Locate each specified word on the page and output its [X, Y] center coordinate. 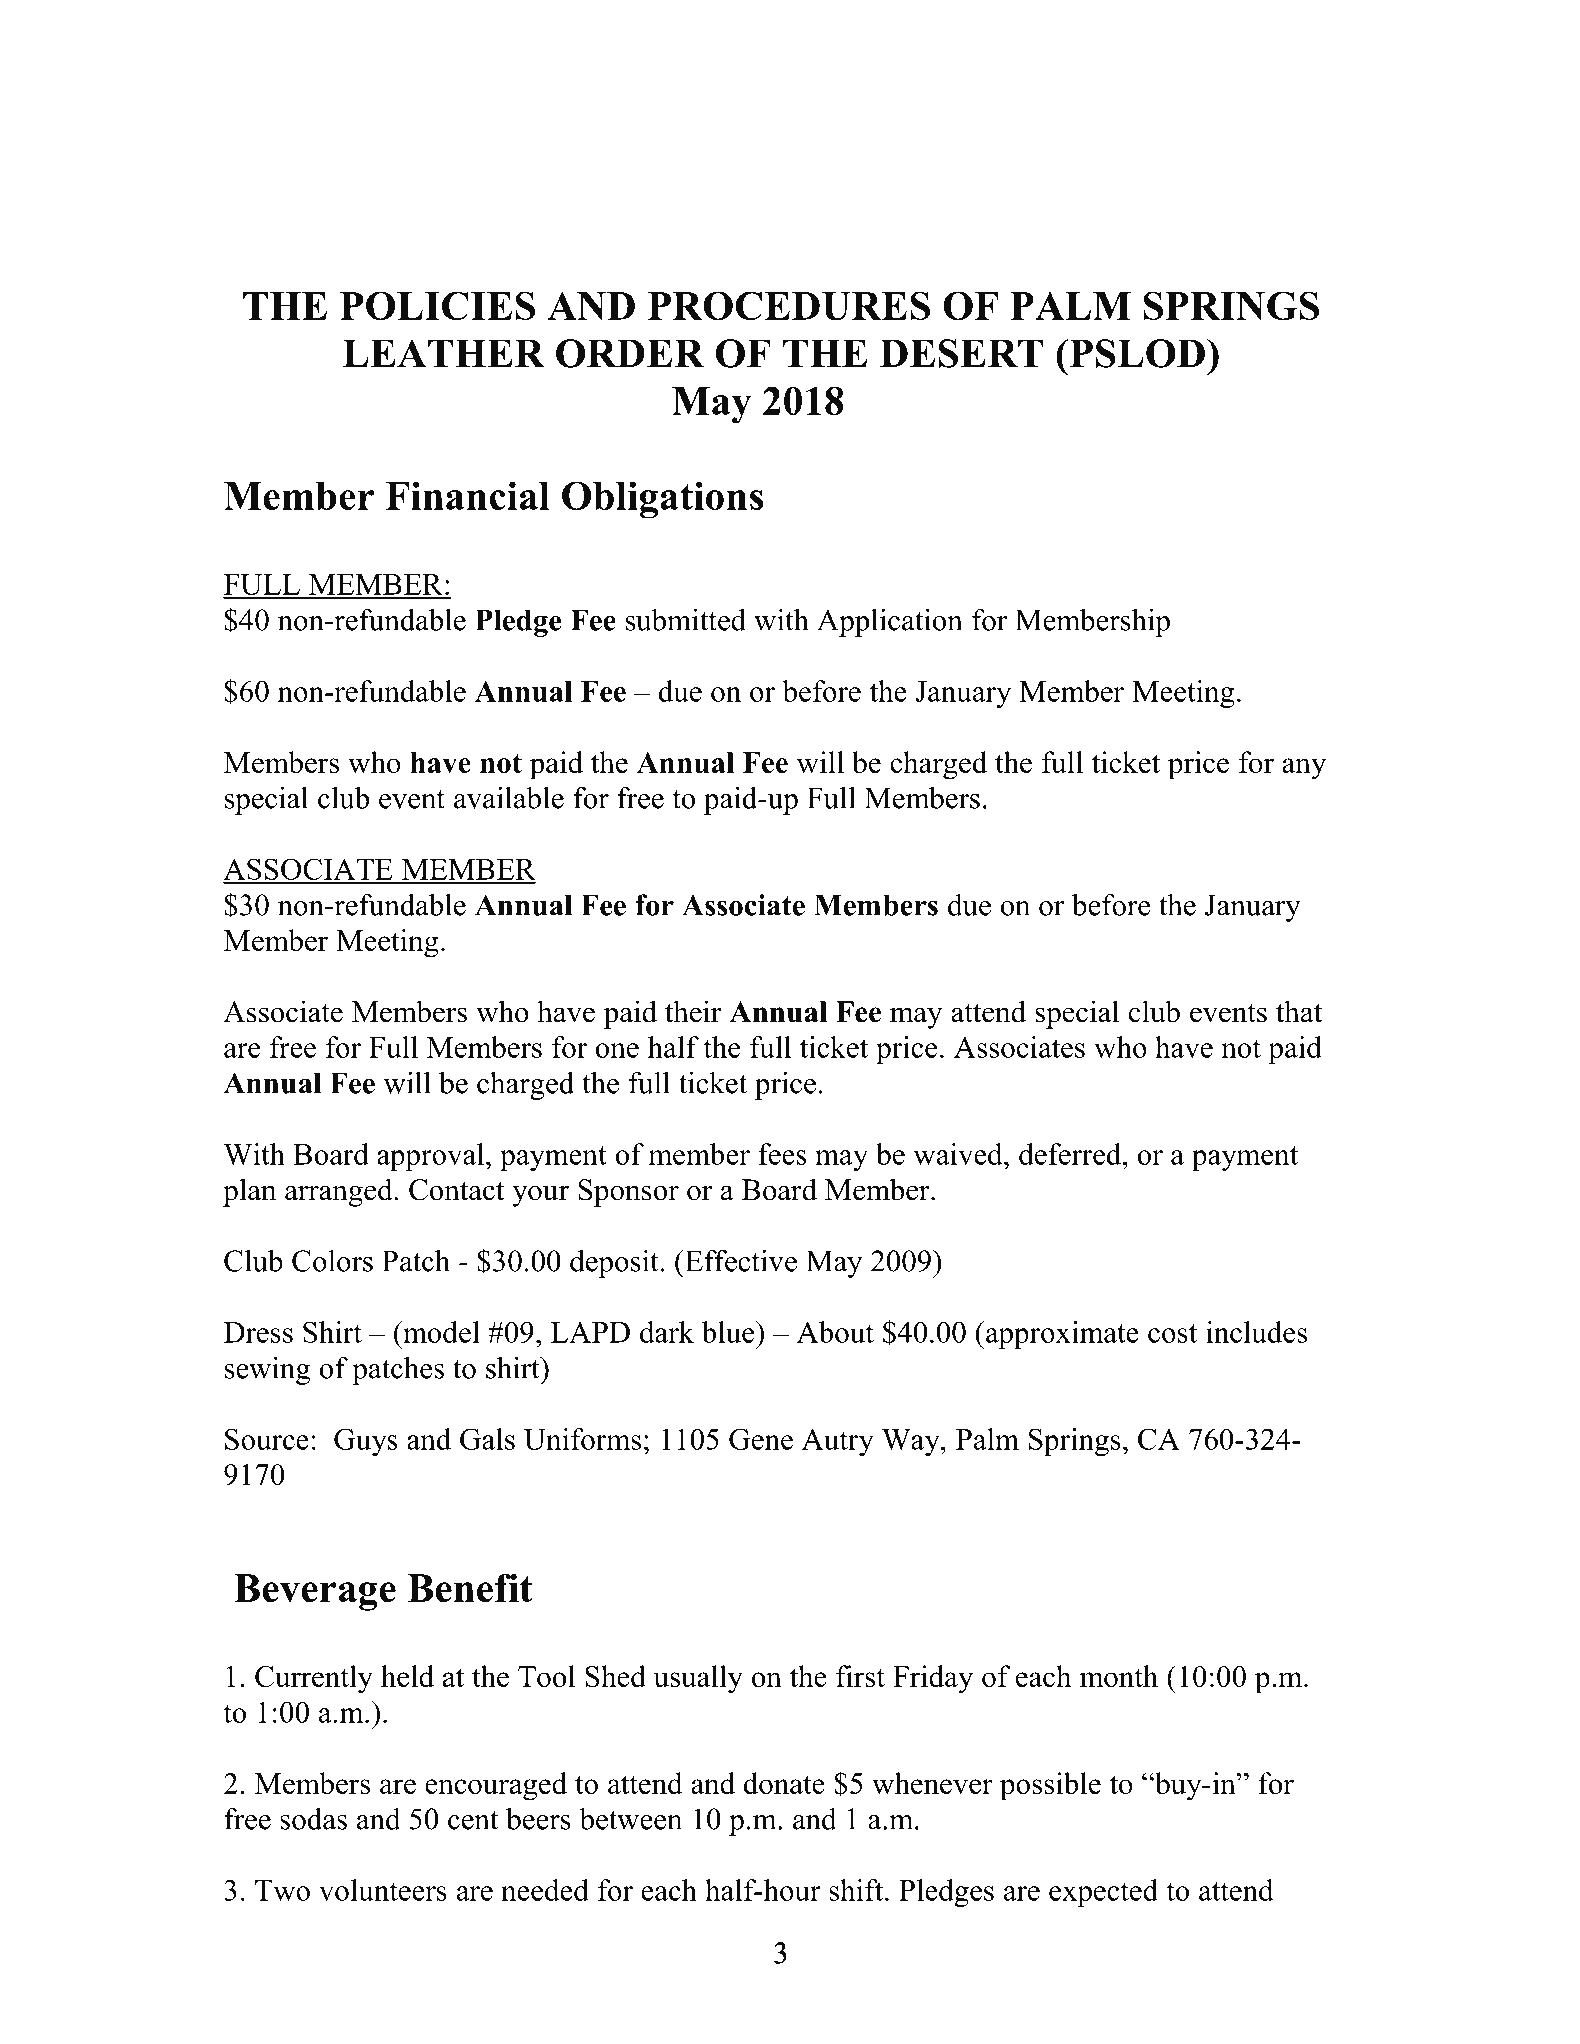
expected [1103, 1893]
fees [782, 1154]
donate [784, 1783]
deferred [1071, 1154]
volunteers [383, 1890]
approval [432, 1157]
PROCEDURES [789, 305]
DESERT [961, 353]
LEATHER [444, 353]
